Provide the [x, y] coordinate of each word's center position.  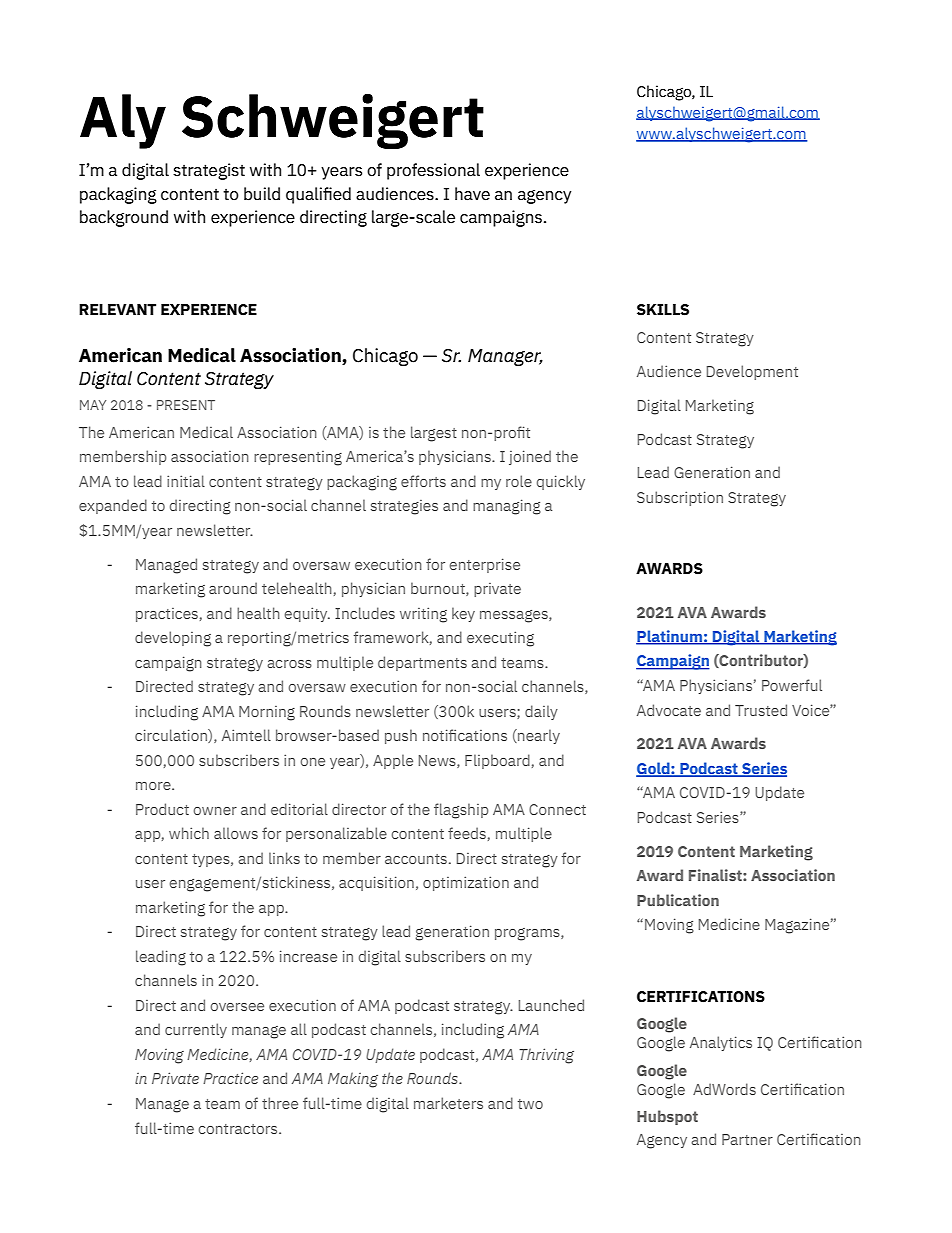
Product [162, 809]
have [472, 194]
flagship [461, 811]
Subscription [680, 498]
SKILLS [663, 310]
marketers [448, 1103]
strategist [209, 171]
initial [186, 481]
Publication [678, 900]
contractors [239, 1129]
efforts [423, 481]
